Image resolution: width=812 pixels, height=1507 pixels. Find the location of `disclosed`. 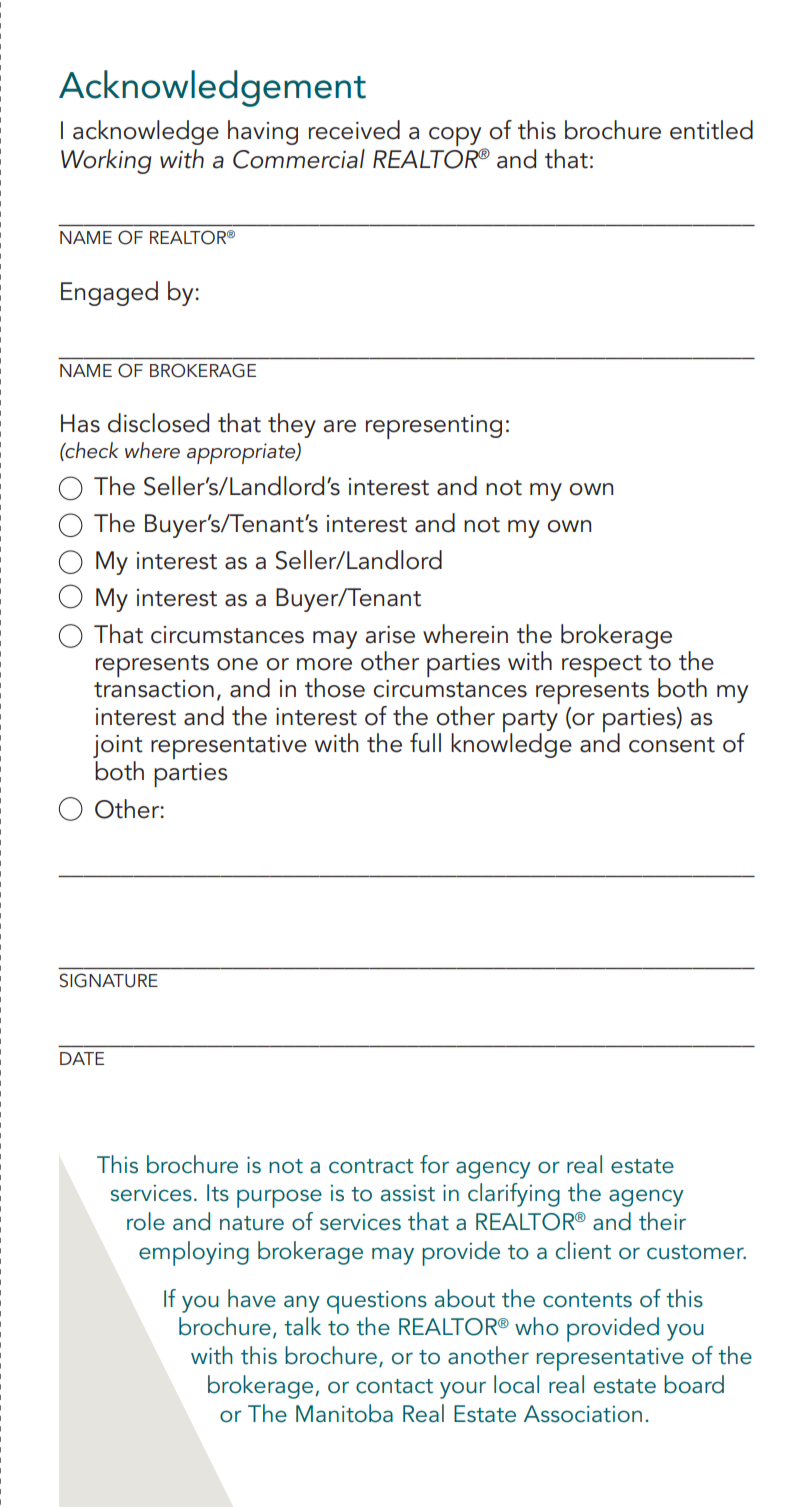

disclosed is located at coordinates (158, 423).
